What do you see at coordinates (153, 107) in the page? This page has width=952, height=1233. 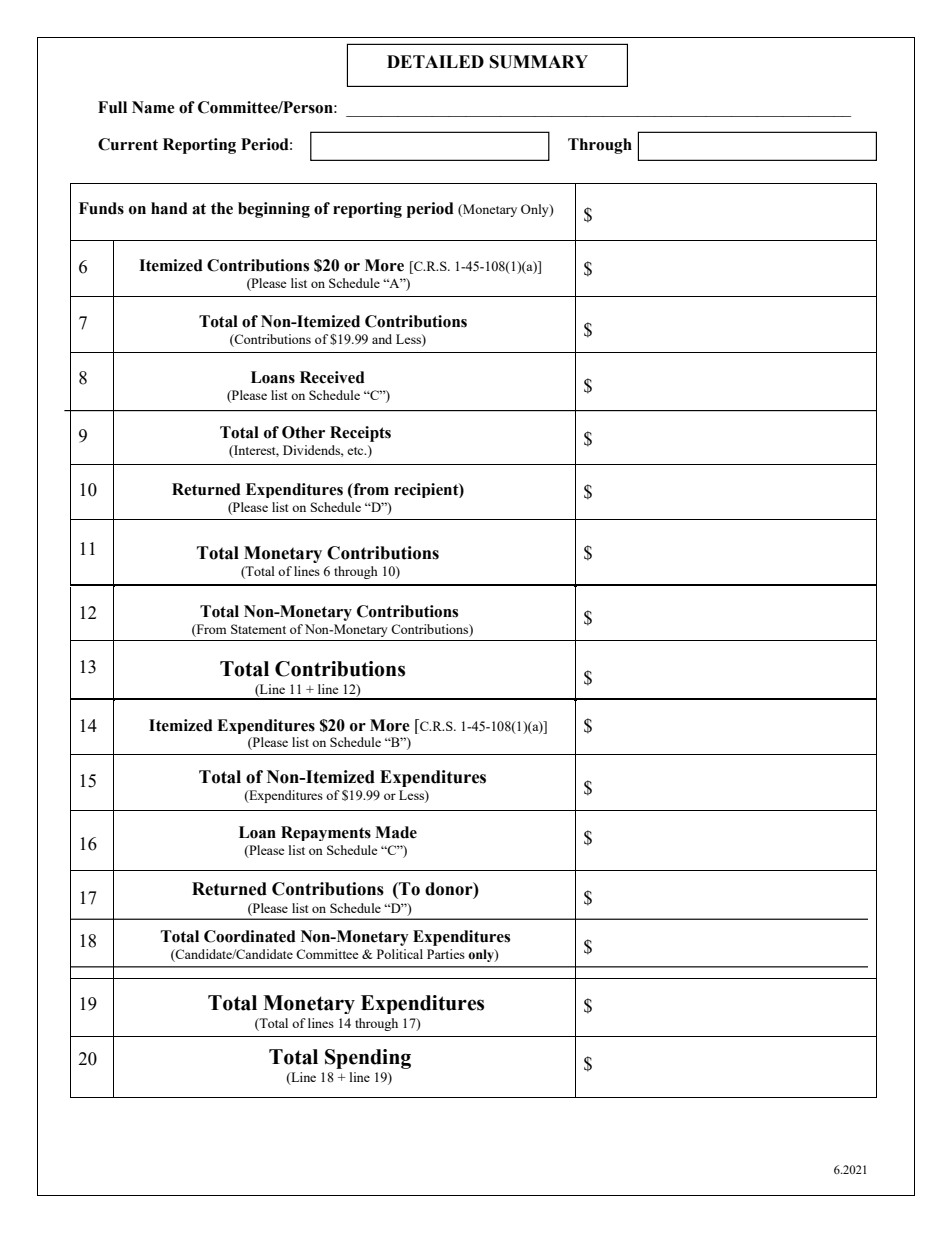 I see `Name` at bounding box center [153, 107].
